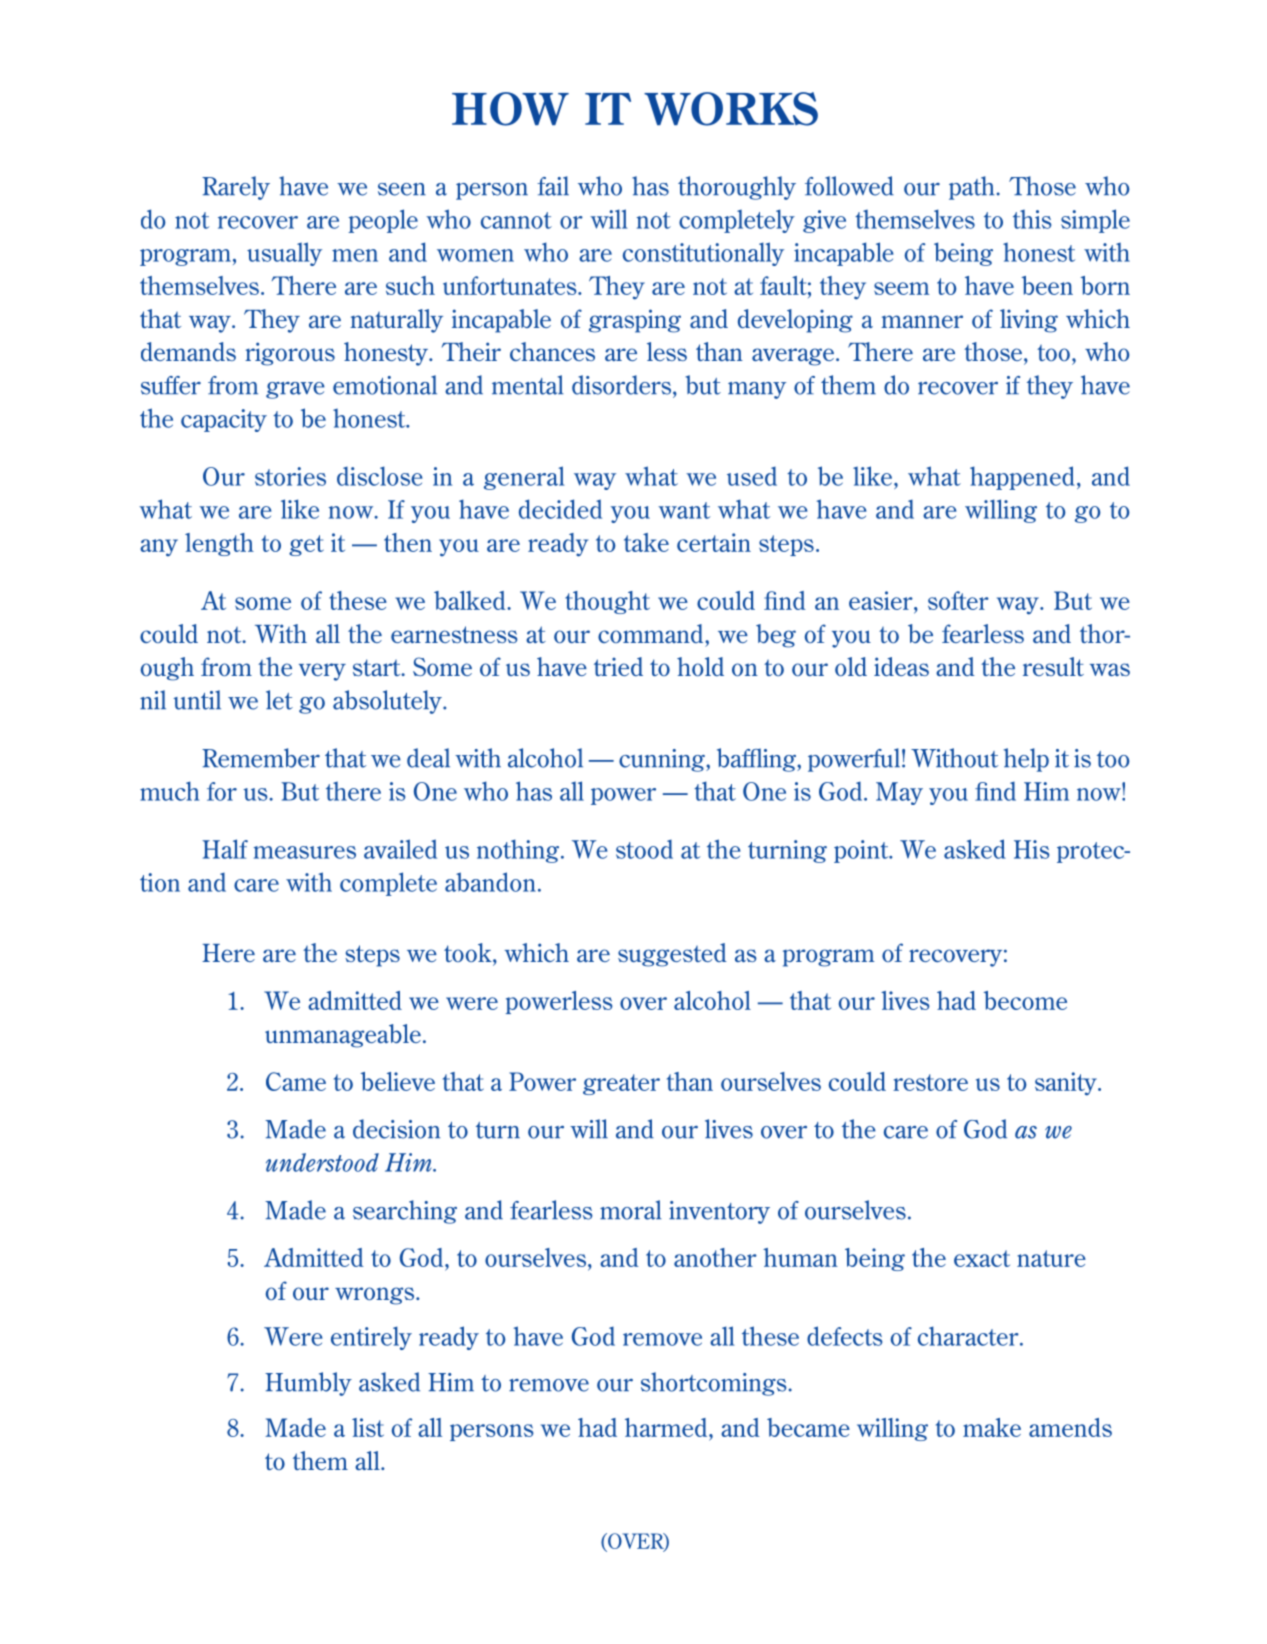 The height and width of the image is (1644, 1267). What do you see at coordinates (1025, 1000) in the image?
I see `become` at bounding box center [1025, 1000].
